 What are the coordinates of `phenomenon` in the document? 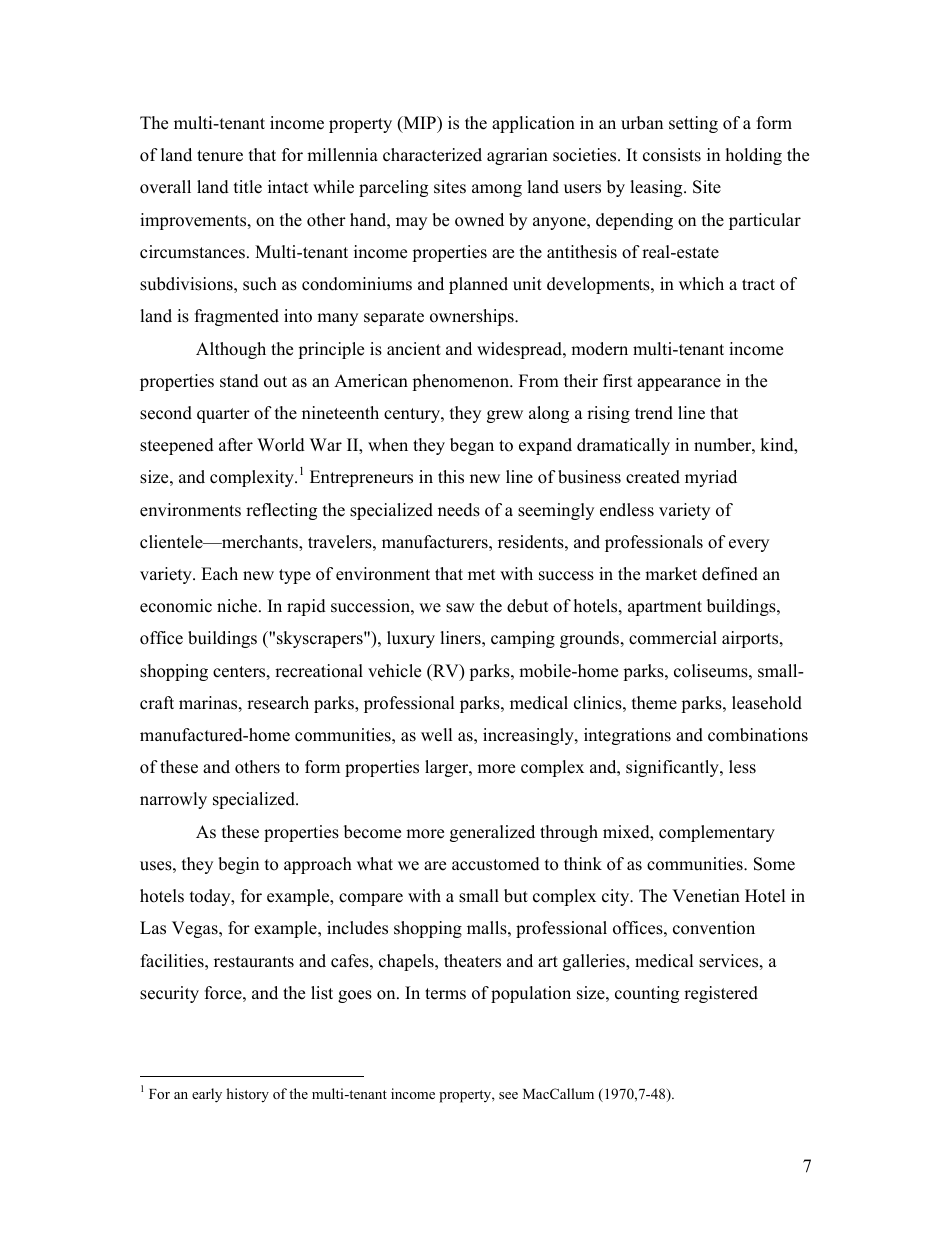 It's located at (462, 382).
